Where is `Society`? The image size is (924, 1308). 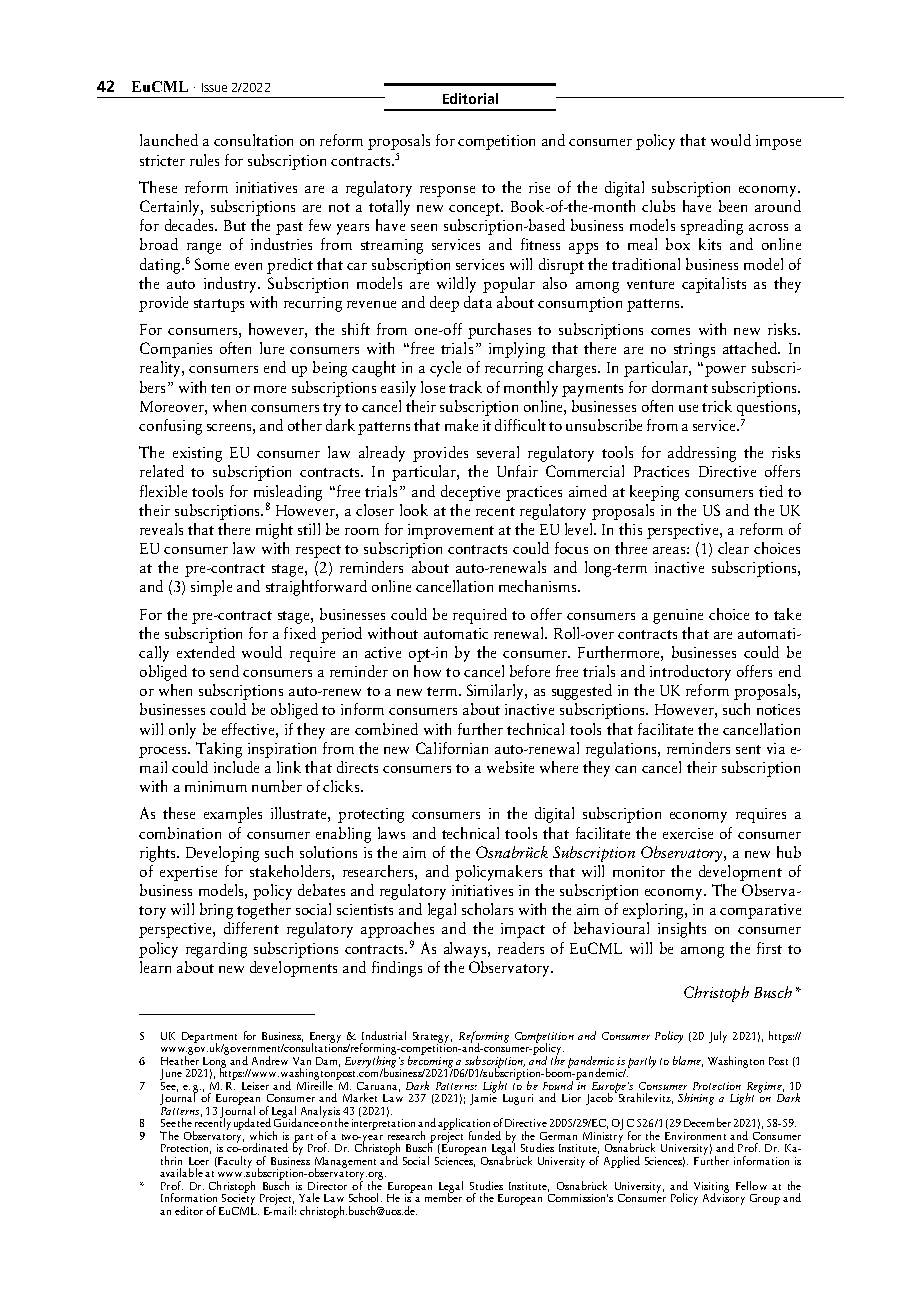
Society is located at coordinates (237, 1200).
